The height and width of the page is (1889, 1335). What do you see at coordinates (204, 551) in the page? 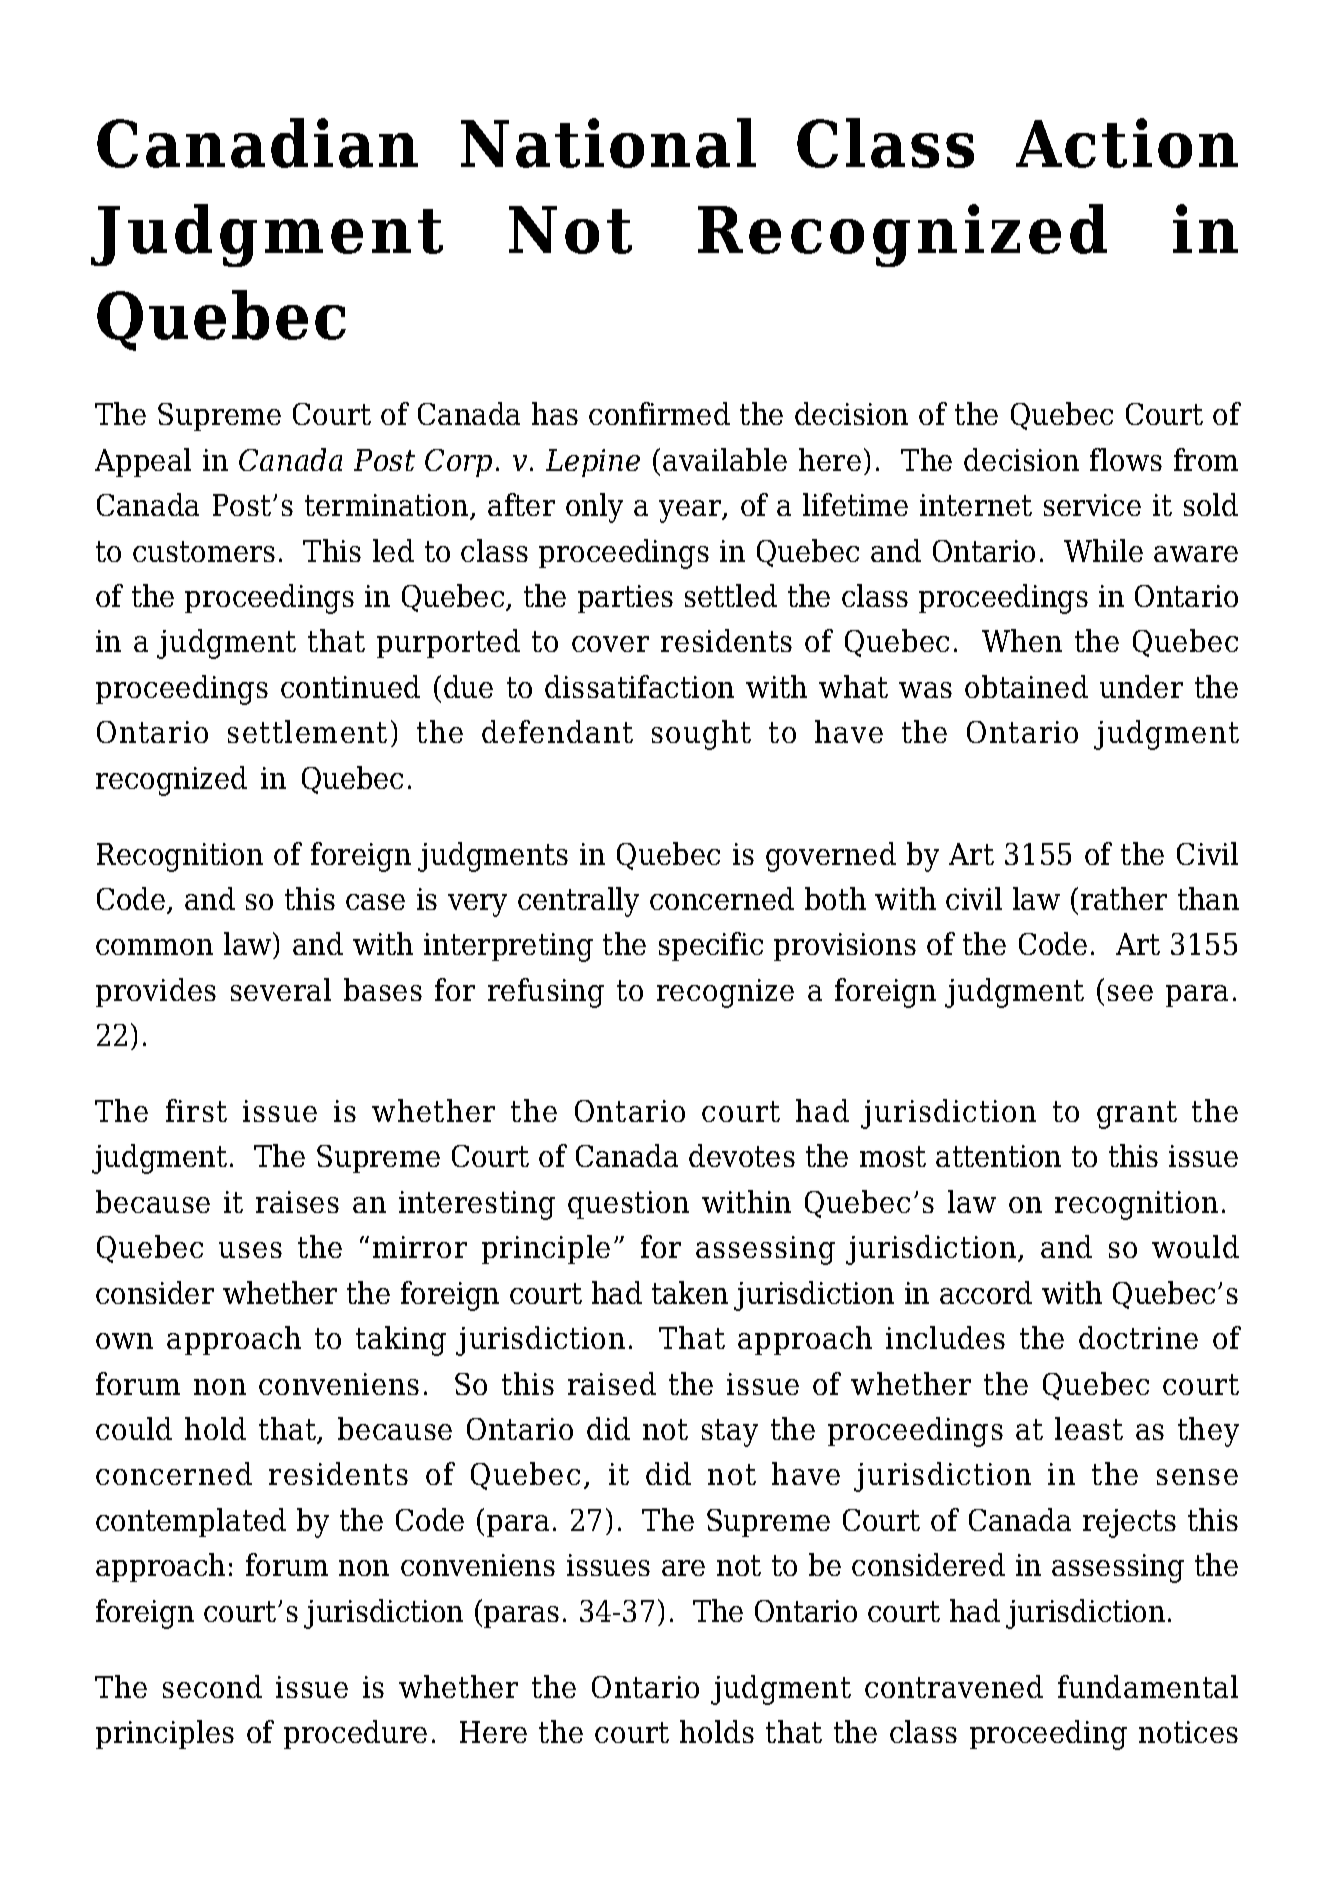
I see `customers` at bounding box center [204, 551].
